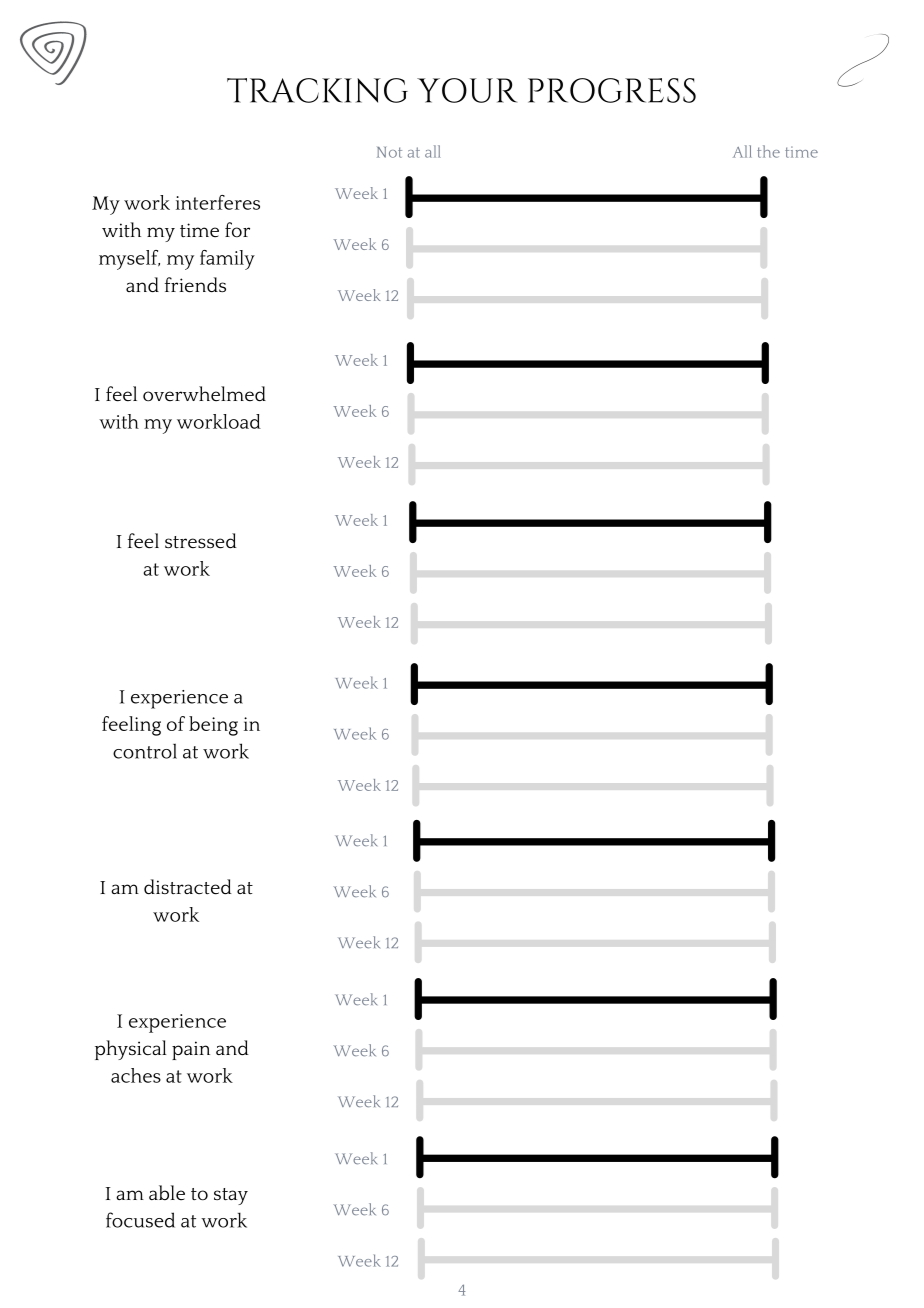  Describe the element at coordinates (218, 202) in the screenshot. I see `interferes` at that location.
